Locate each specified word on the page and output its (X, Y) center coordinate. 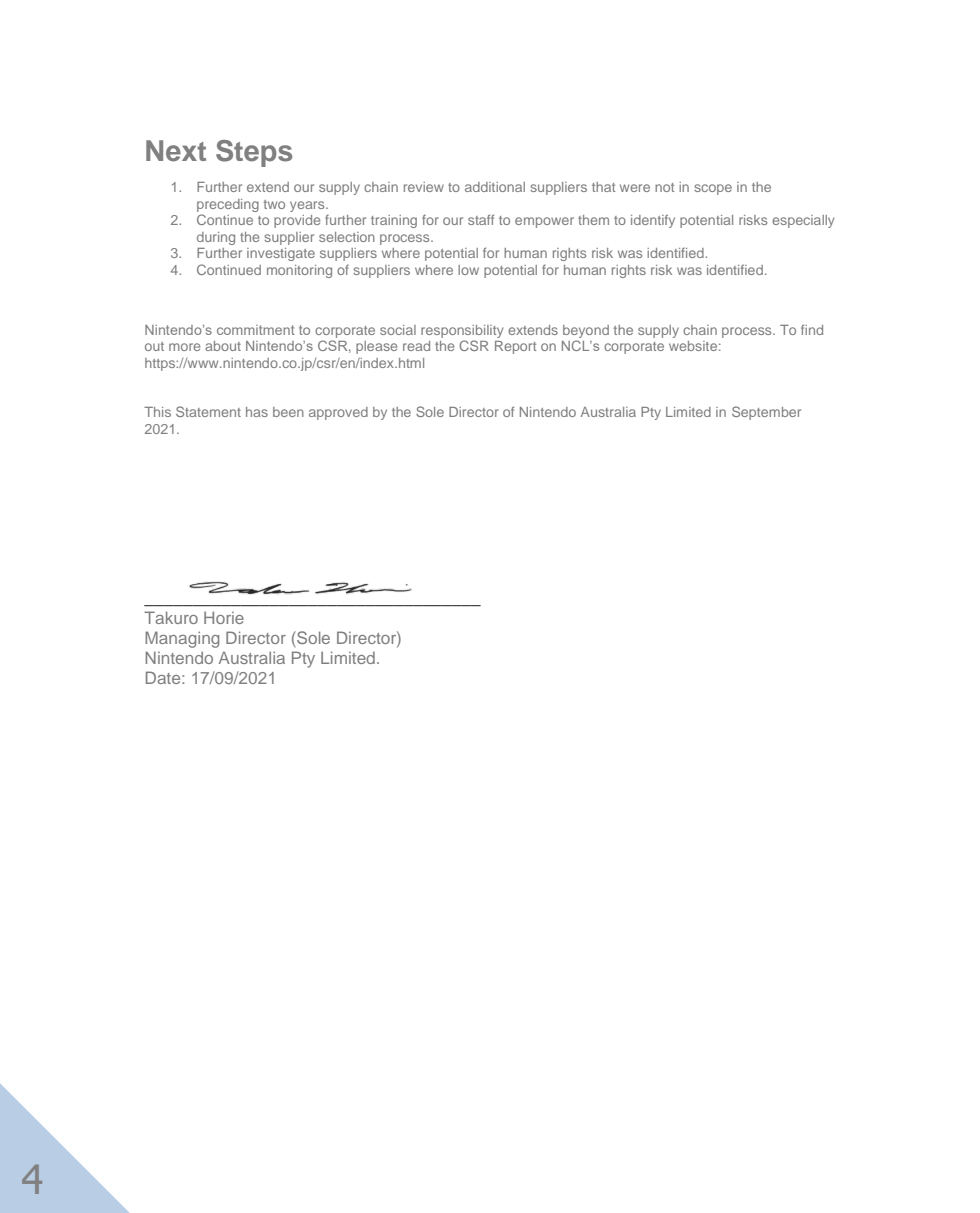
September (766, 413)
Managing (182, 639)
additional (495, 187)
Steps (254, 153)
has (257, 412)
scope (713, 189)
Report (515, 347)
